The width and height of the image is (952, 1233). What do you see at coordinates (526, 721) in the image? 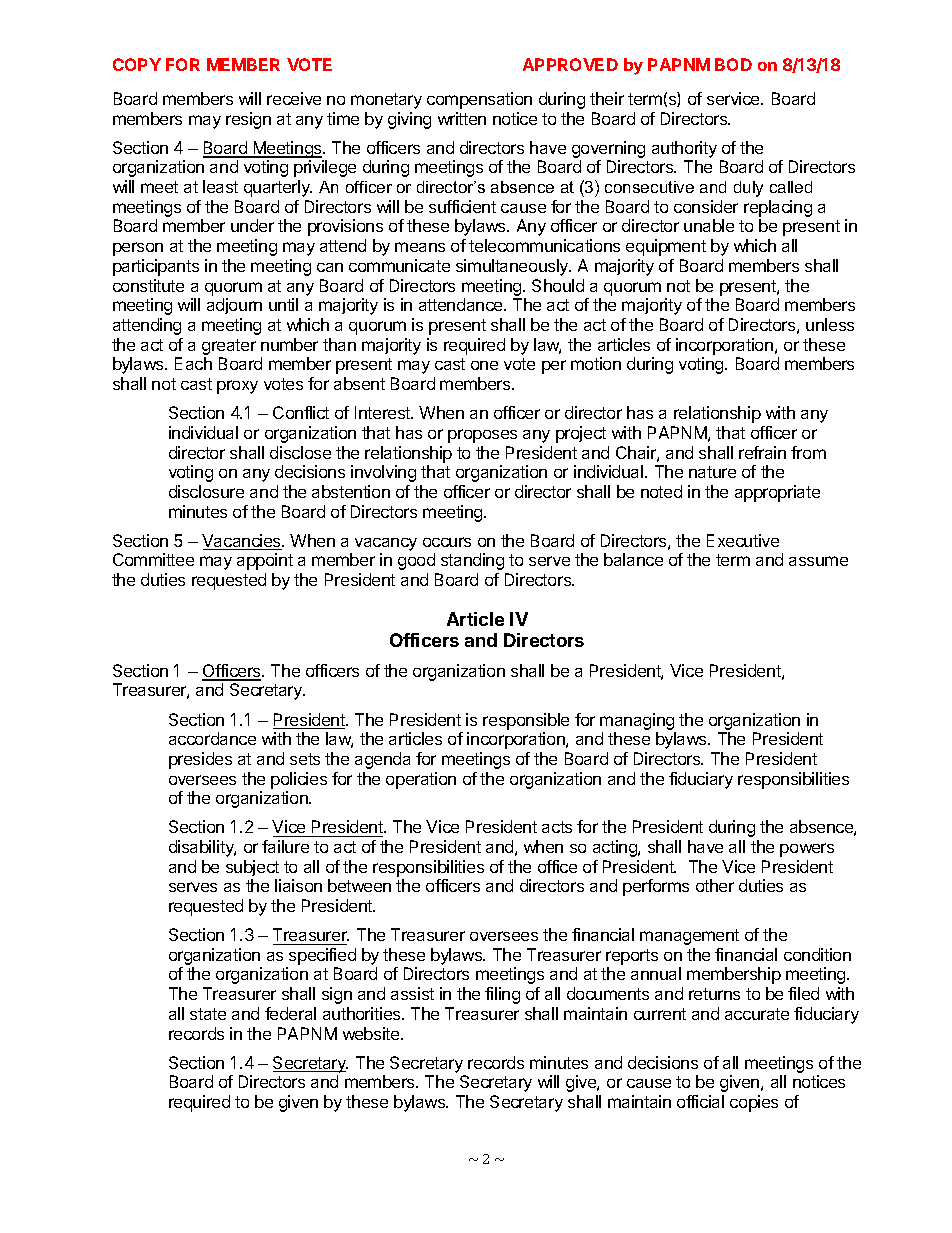
I see `responsible` at bounding box center [526, 721].
